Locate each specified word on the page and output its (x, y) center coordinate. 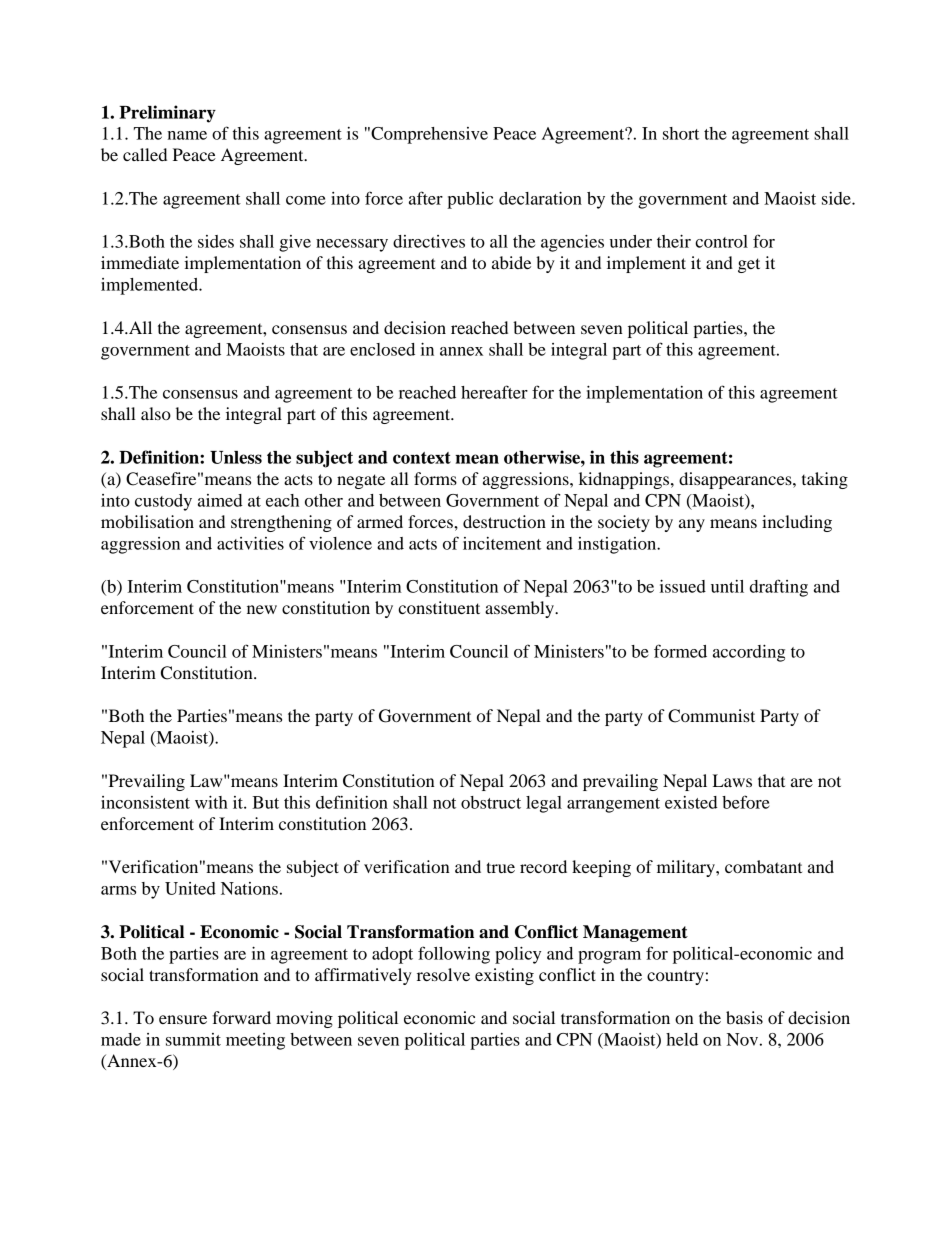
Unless (236, 457)
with (211, 802)
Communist (711, 716)
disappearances (736, 480)
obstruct (491, 802)
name (187, 135)
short (681, 133)
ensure (183, 1019)
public (470, 200)
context (422, 458)
